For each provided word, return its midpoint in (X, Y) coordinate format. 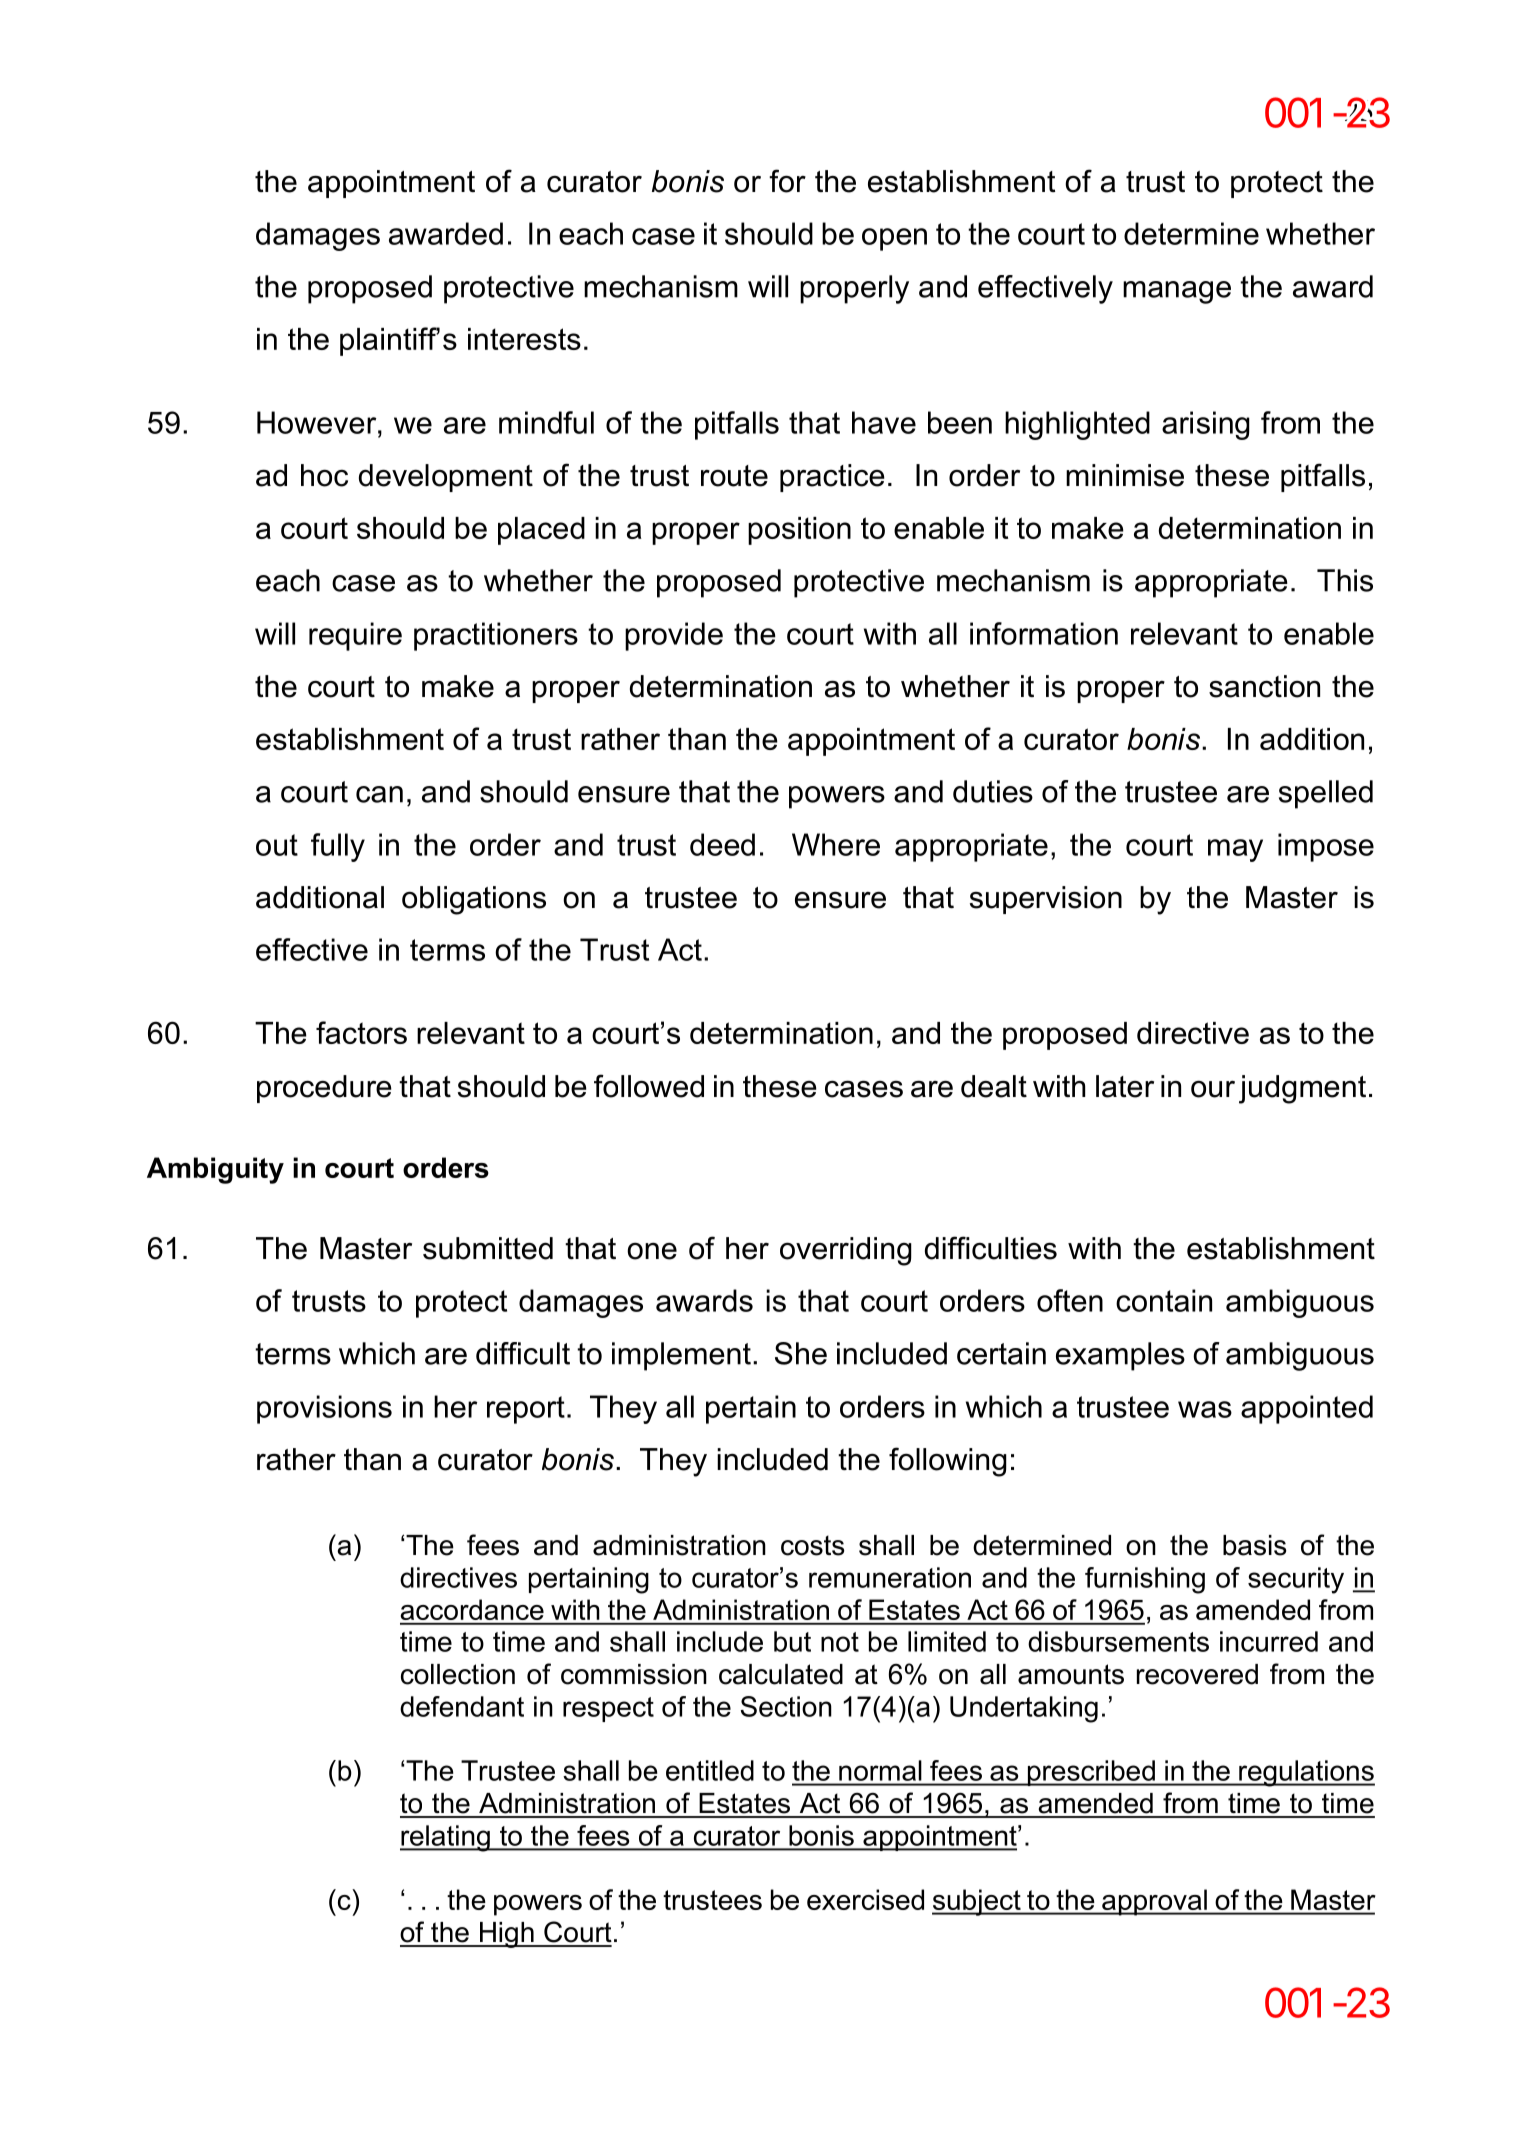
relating (446, 1838)
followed (649, 1086)
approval (1154, 1902)
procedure (324, 1089)
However (318, 422)
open (894, 239)
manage (1177, 292)
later (1125, 1086)
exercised (865, 1899)
